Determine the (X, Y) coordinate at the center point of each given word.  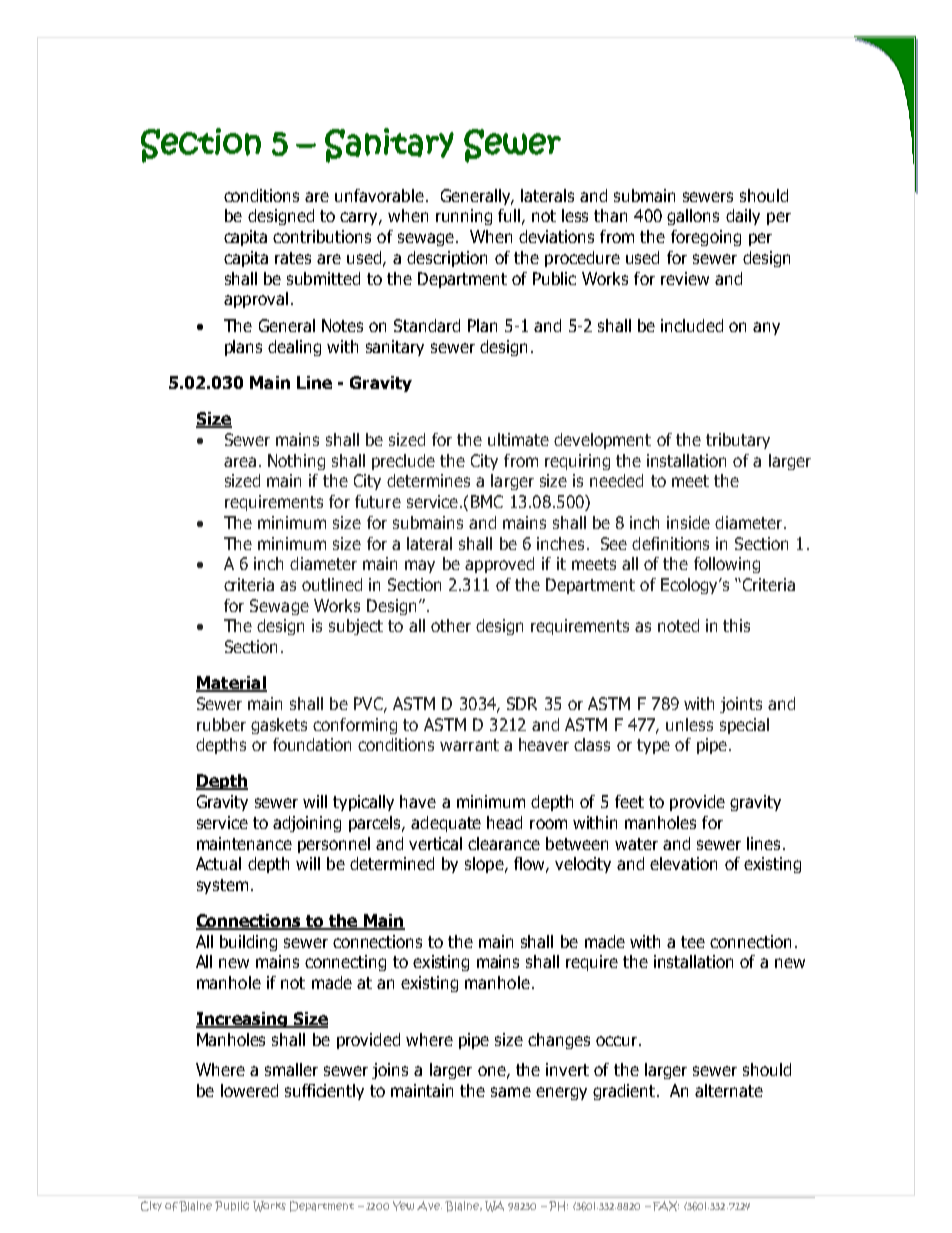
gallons (693, 217)
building (248, 943)
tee (693, 942)
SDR (522, 703)
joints (741, 705)
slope (485, 865)
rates (293, 258)
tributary (738, 441)
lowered (249, 1090)
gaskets (279, 726)
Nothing (296, 462)
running (464, 217)
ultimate (518, 439)
